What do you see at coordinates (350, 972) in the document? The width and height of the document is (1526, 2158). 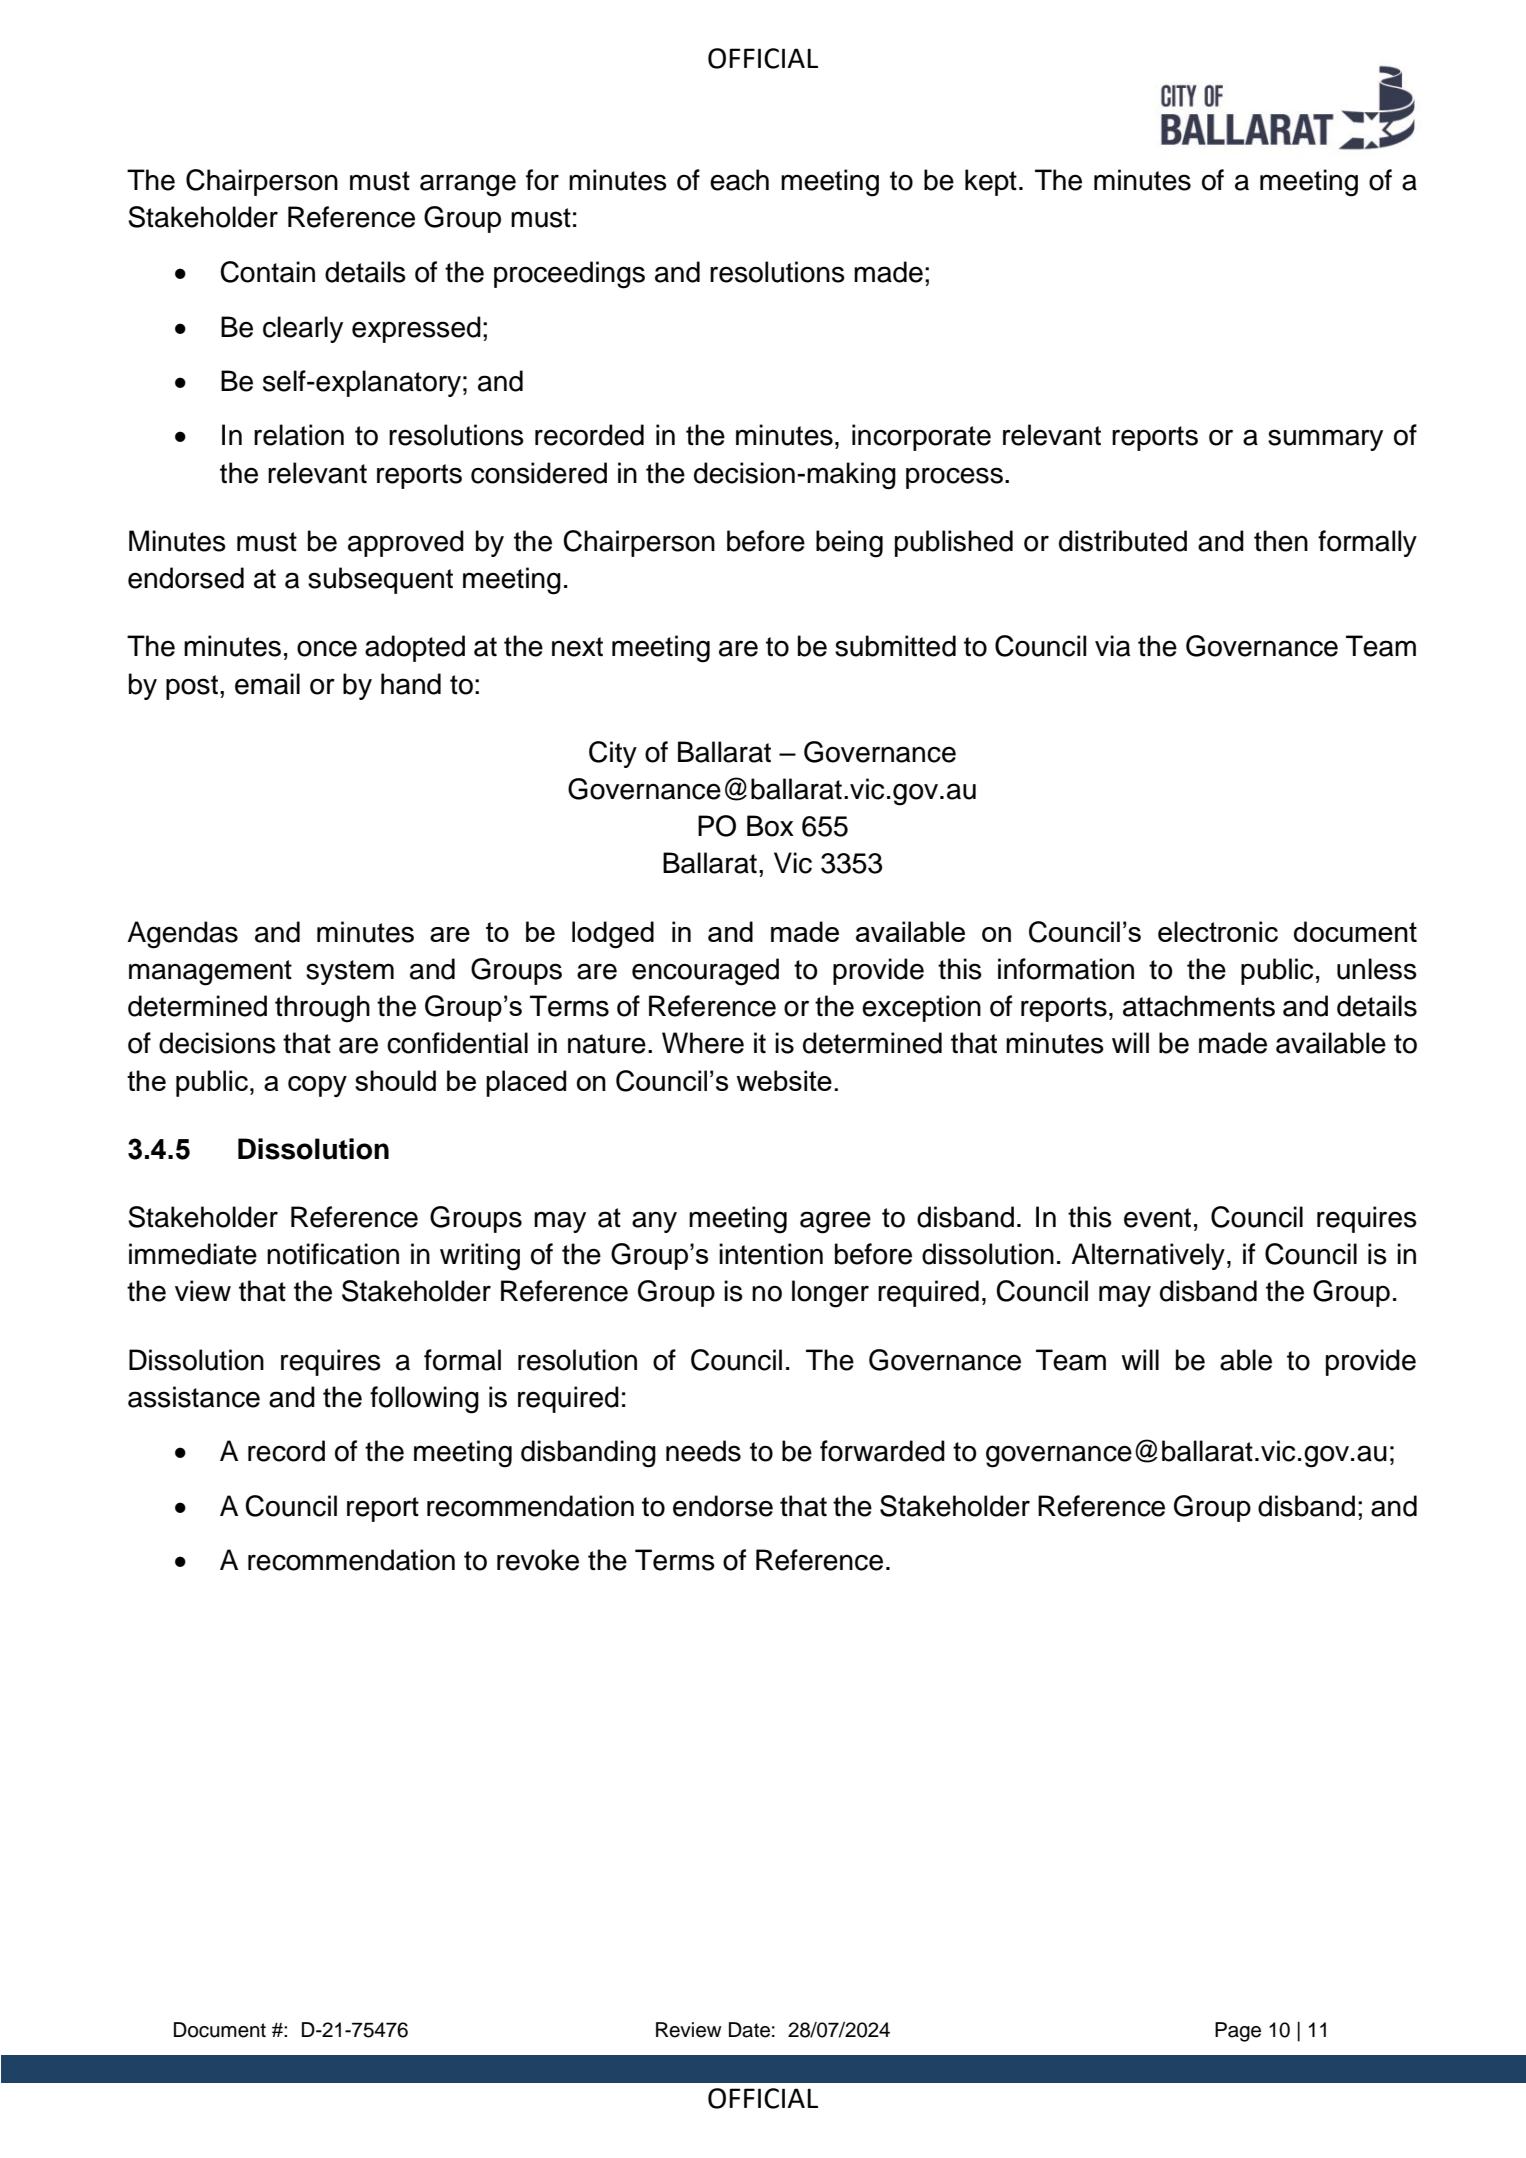 I see `system` at bounding box center [350, 972].
